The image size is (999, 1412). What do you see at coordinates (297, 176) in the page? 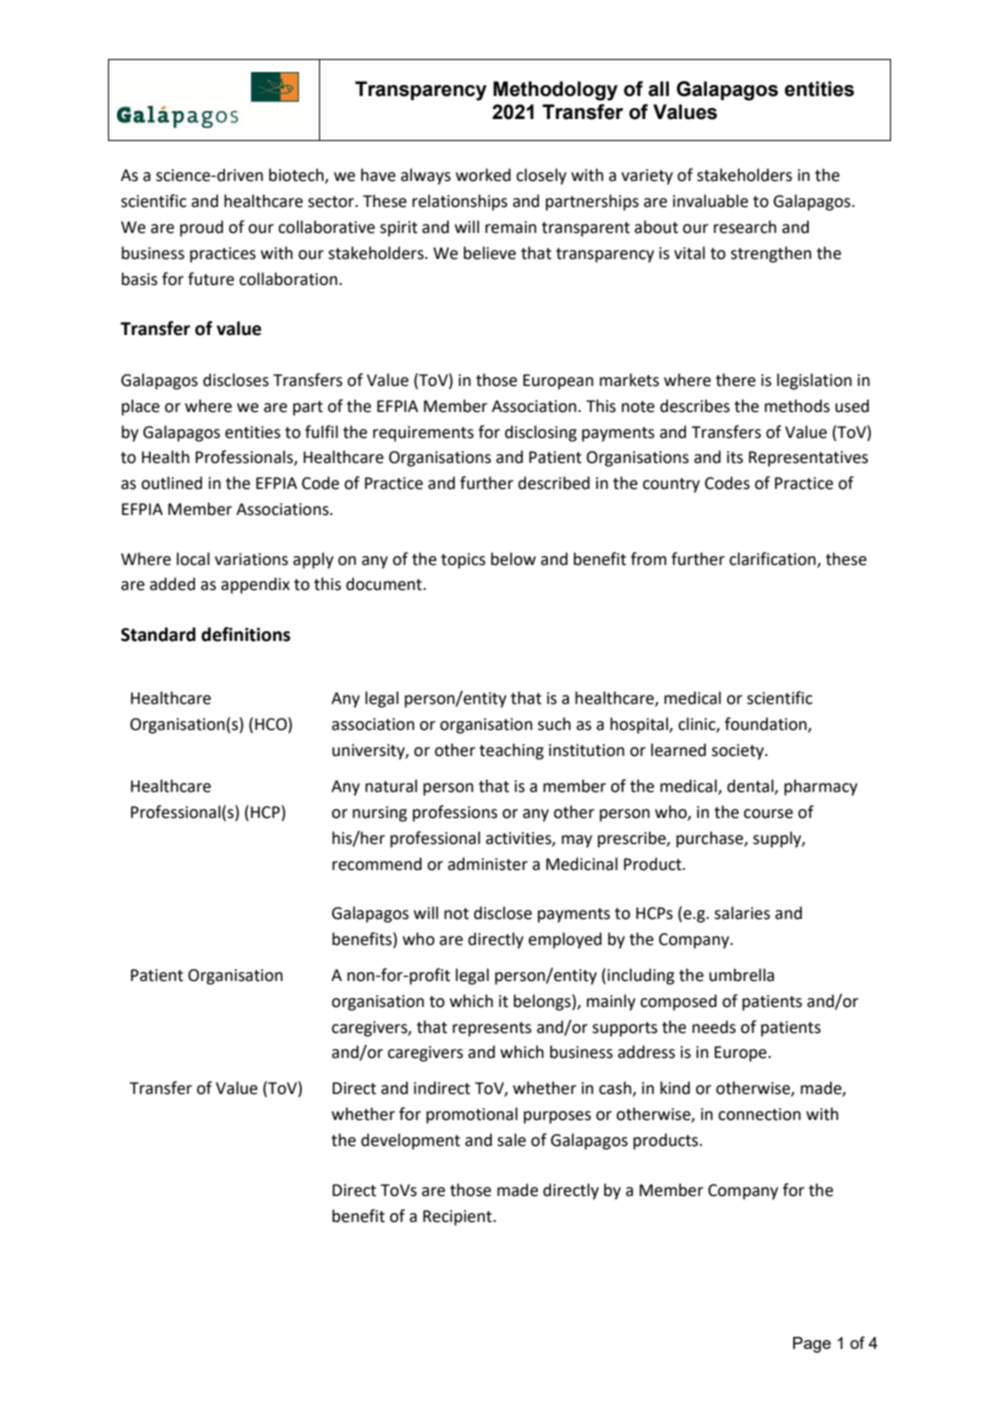
I see `biotech` at bounding box center [297, 176].
